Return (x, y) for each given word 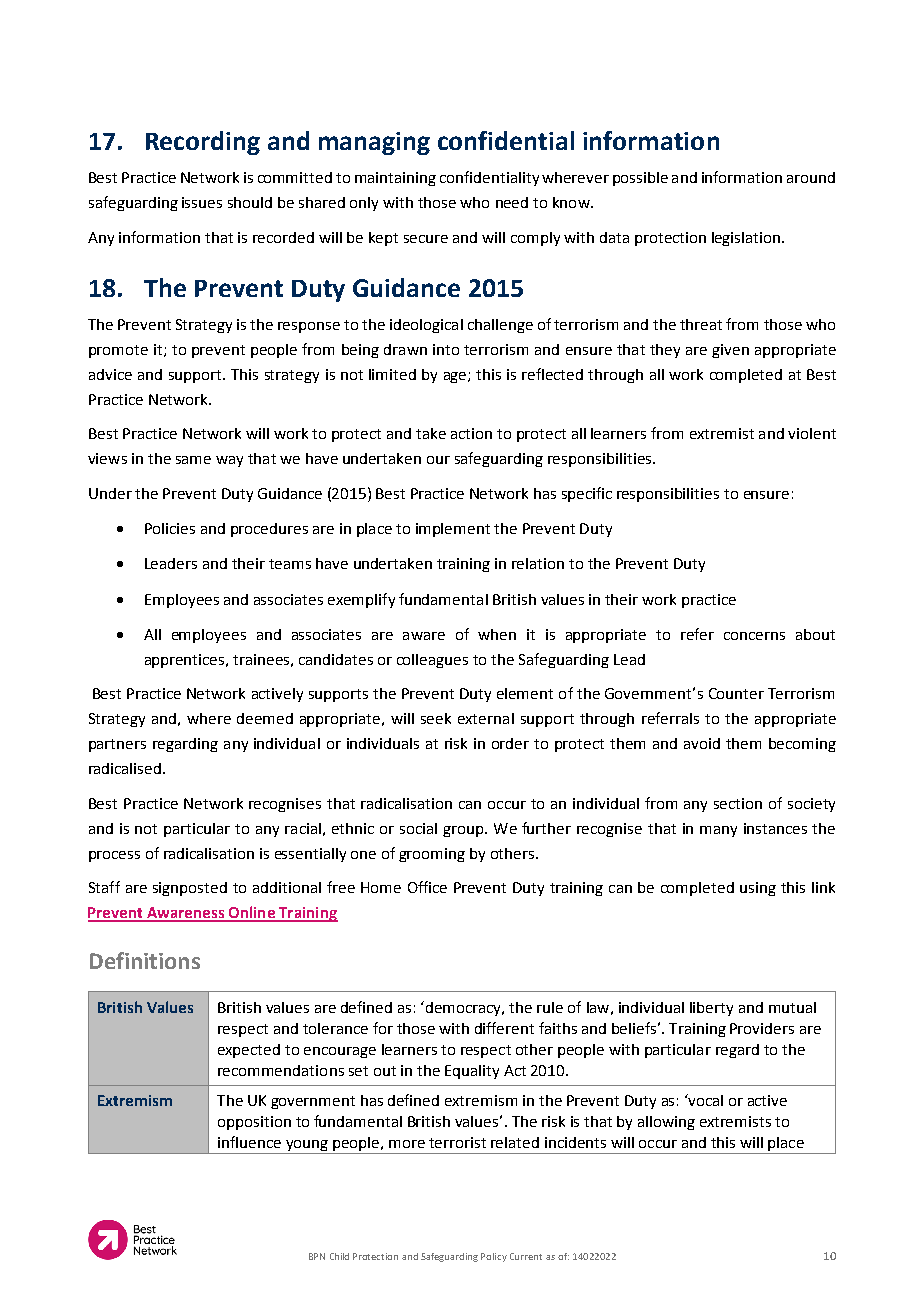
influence (249, 1142)
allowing (666, 1123)
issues (202, 202)
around (811, 177)
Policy (494, 1257)
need (512, 202)
